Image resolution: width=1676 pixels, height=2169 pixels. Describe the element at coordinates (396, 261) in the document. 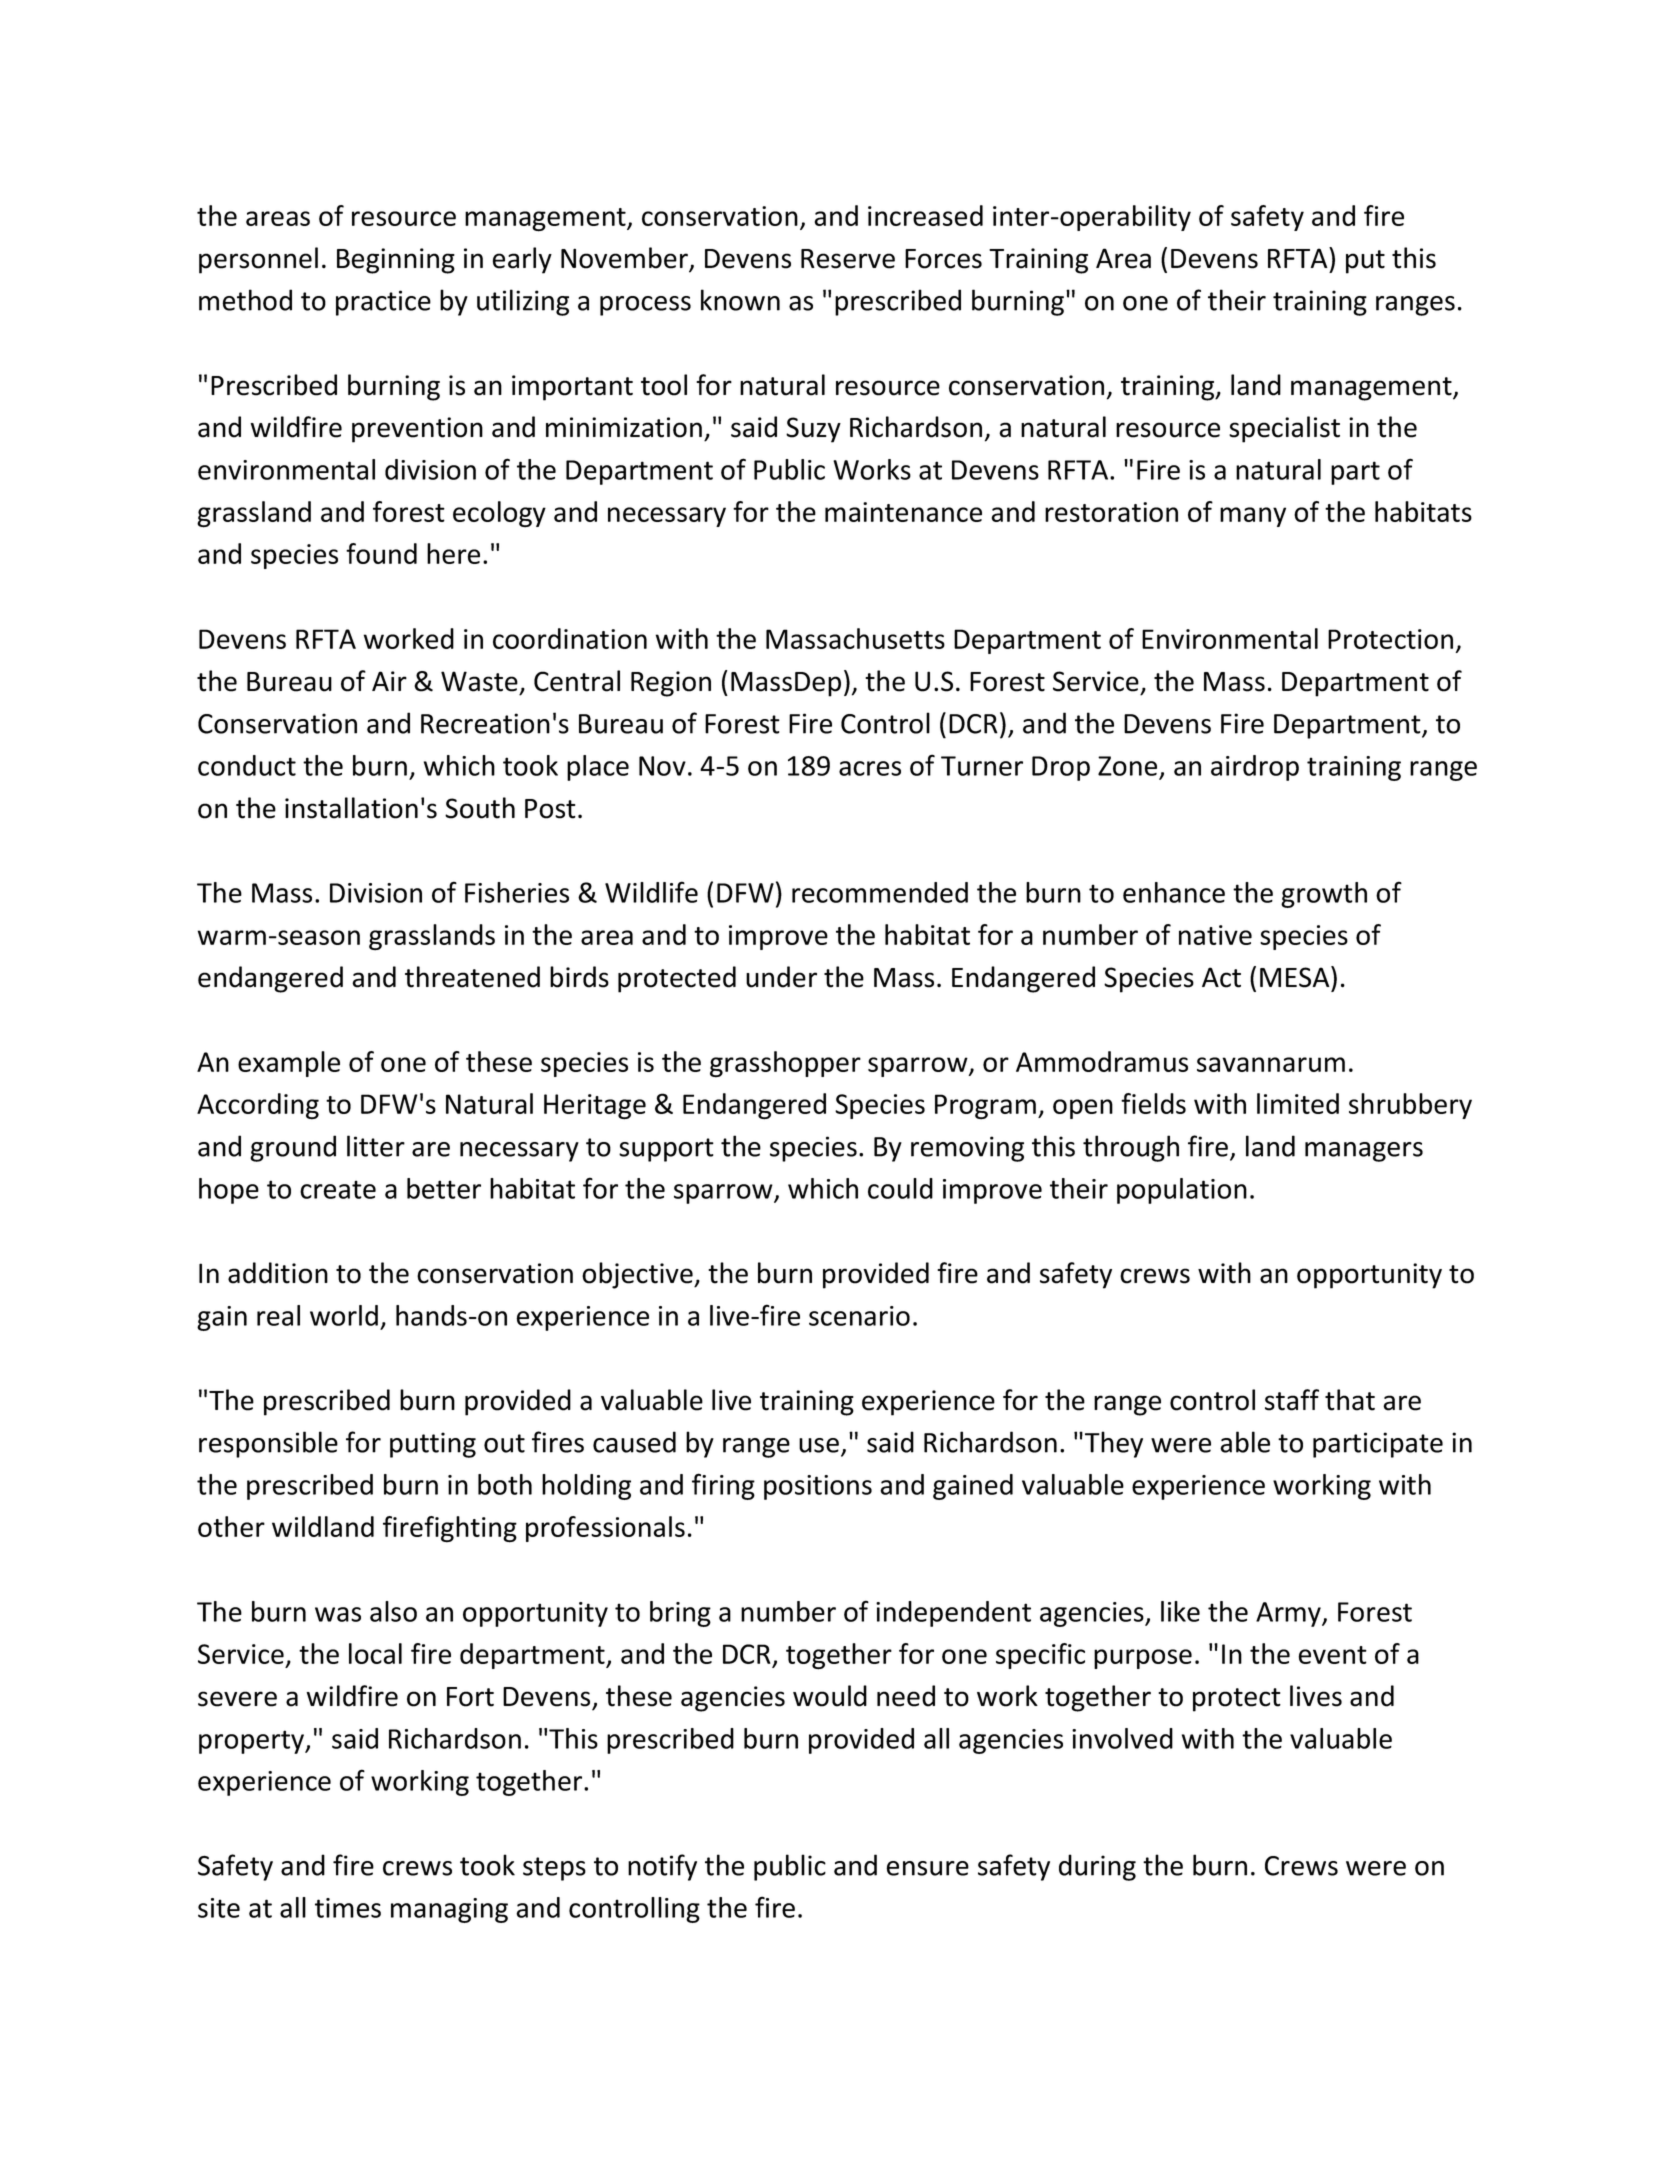

I see `Beginning` at that location.
